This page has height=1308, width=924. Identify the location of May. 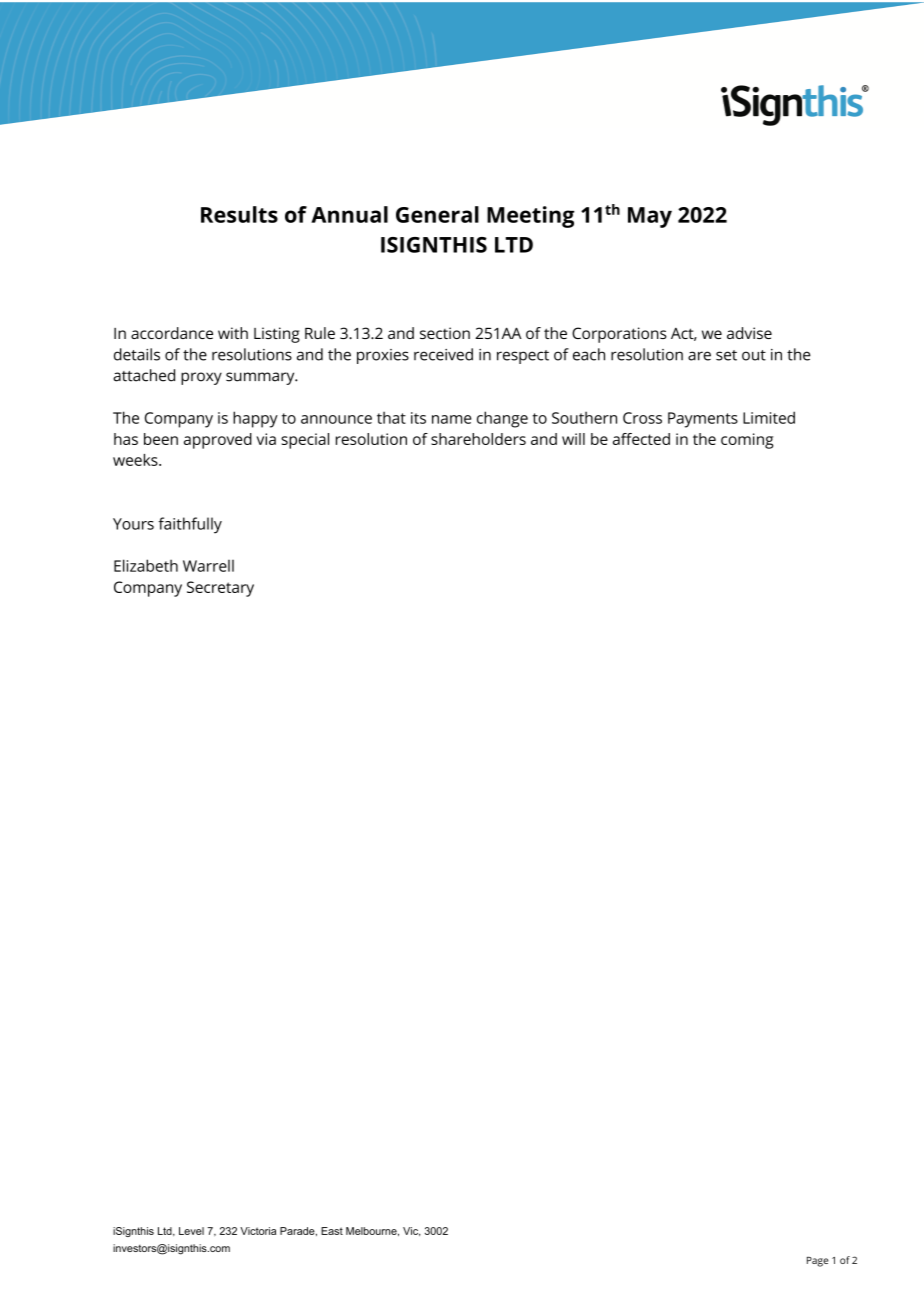
(650, 217).
